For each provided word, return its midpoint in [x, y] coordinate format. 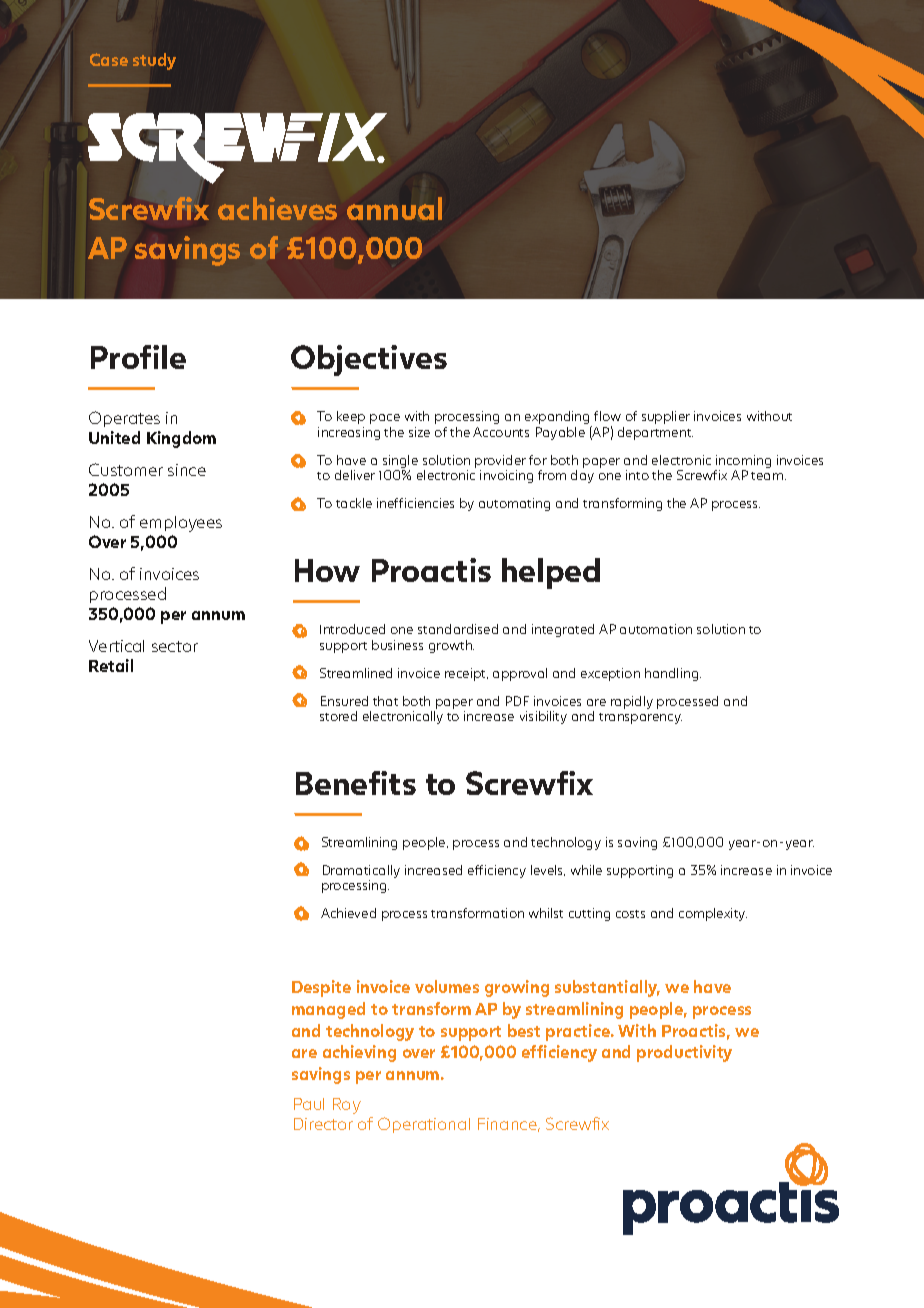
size [419, 432]
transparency [640, 718]
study [154, 61]
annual [394, 208]
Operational [424, 1125]
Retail [111, 665]
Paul [309, 1104]
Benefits [356, 783]
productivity [684, 1053]
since [187, 470]
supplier [666, 417]
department [655, 433]
